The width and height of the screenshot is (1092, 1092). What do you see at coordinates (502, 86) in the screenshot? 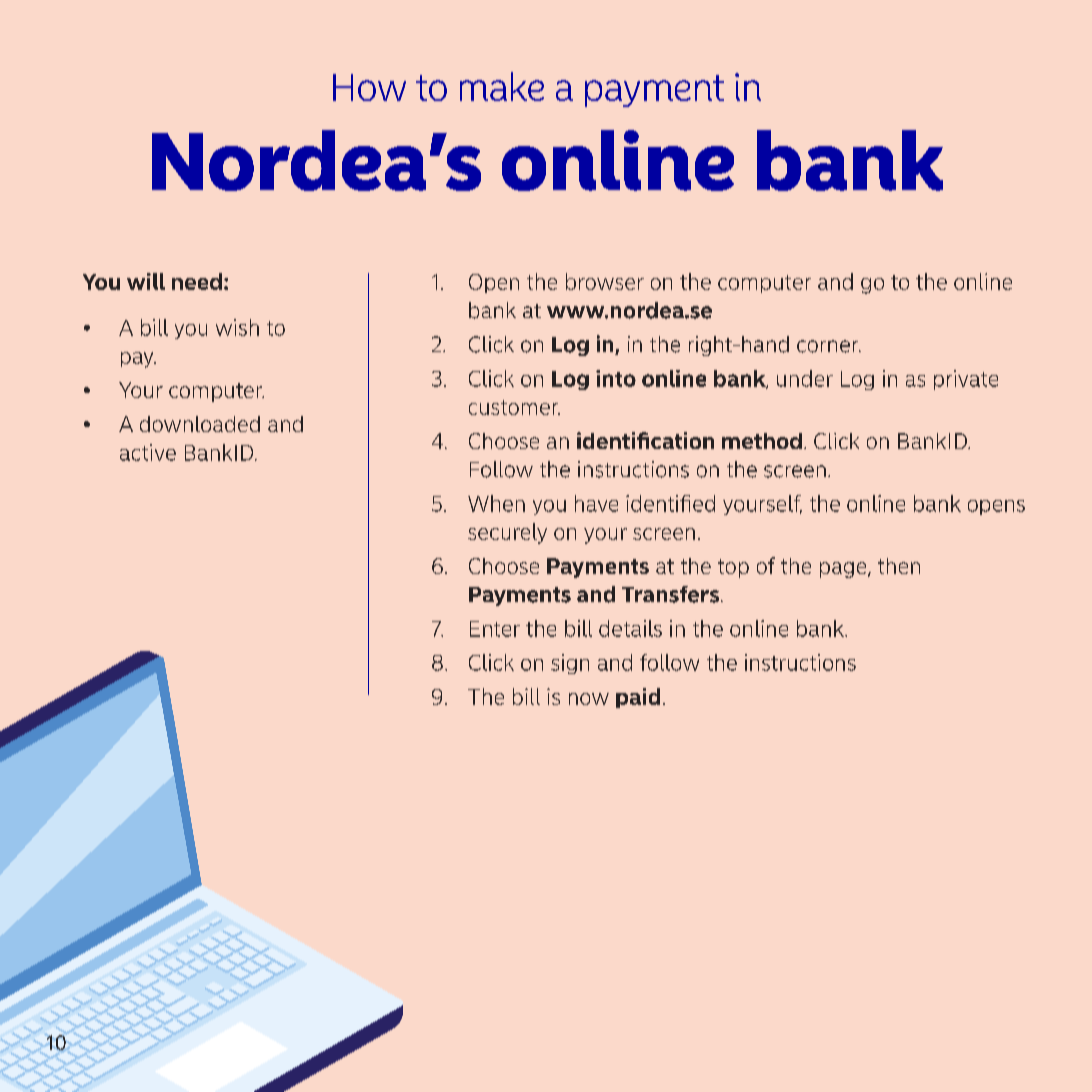
I see `make` at bounding box center [502, 86].
